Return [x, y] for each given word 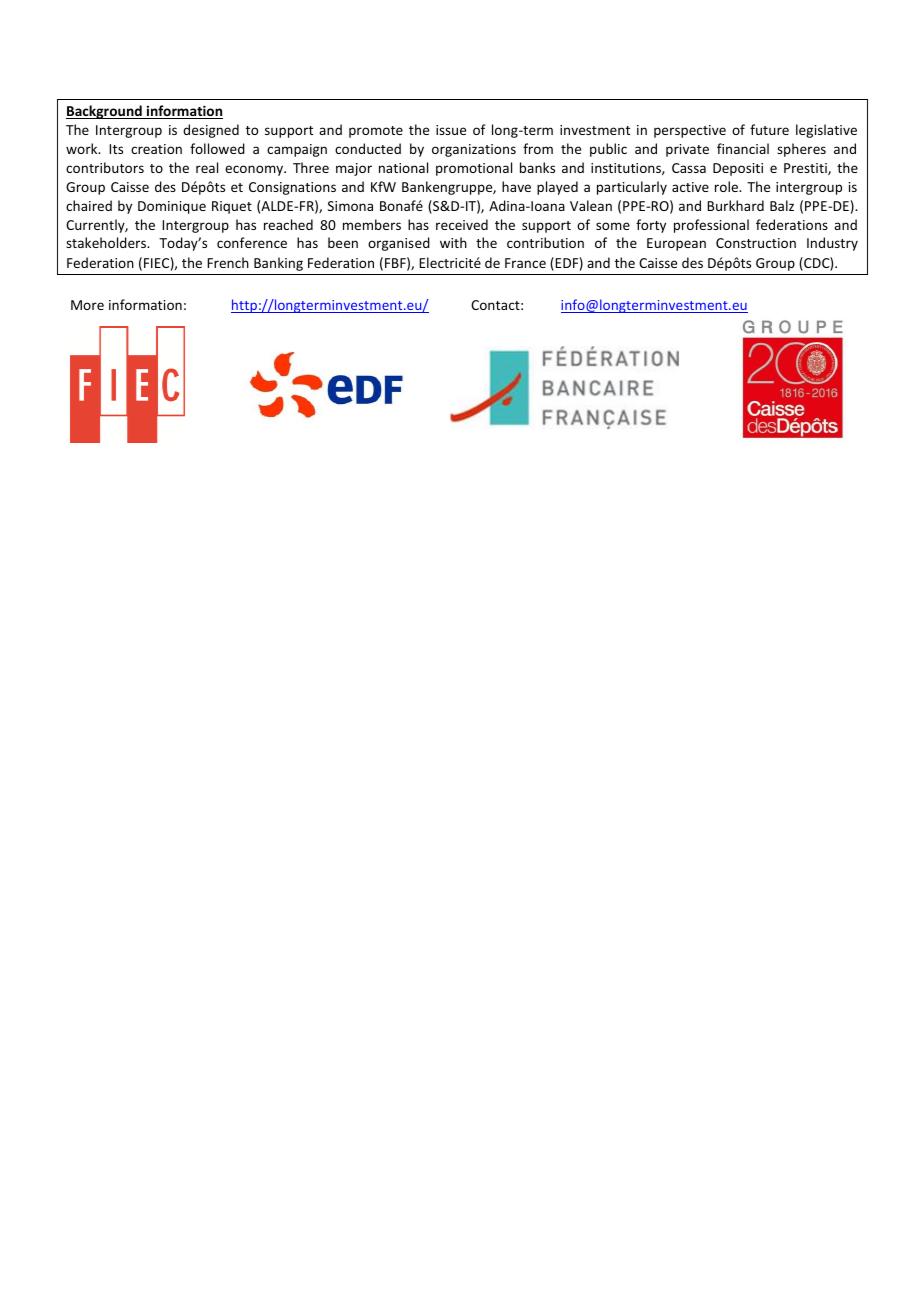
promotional [474, 169]
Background [105, 112]
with [453, 242]
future [769, 129]
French [228, 262]
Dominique [172, 207]
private [687, 150]
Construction [756, 243]
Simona [350, 206]
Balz [782, 205]
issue [451, 130]
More [87, 305]
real [207, 167]
